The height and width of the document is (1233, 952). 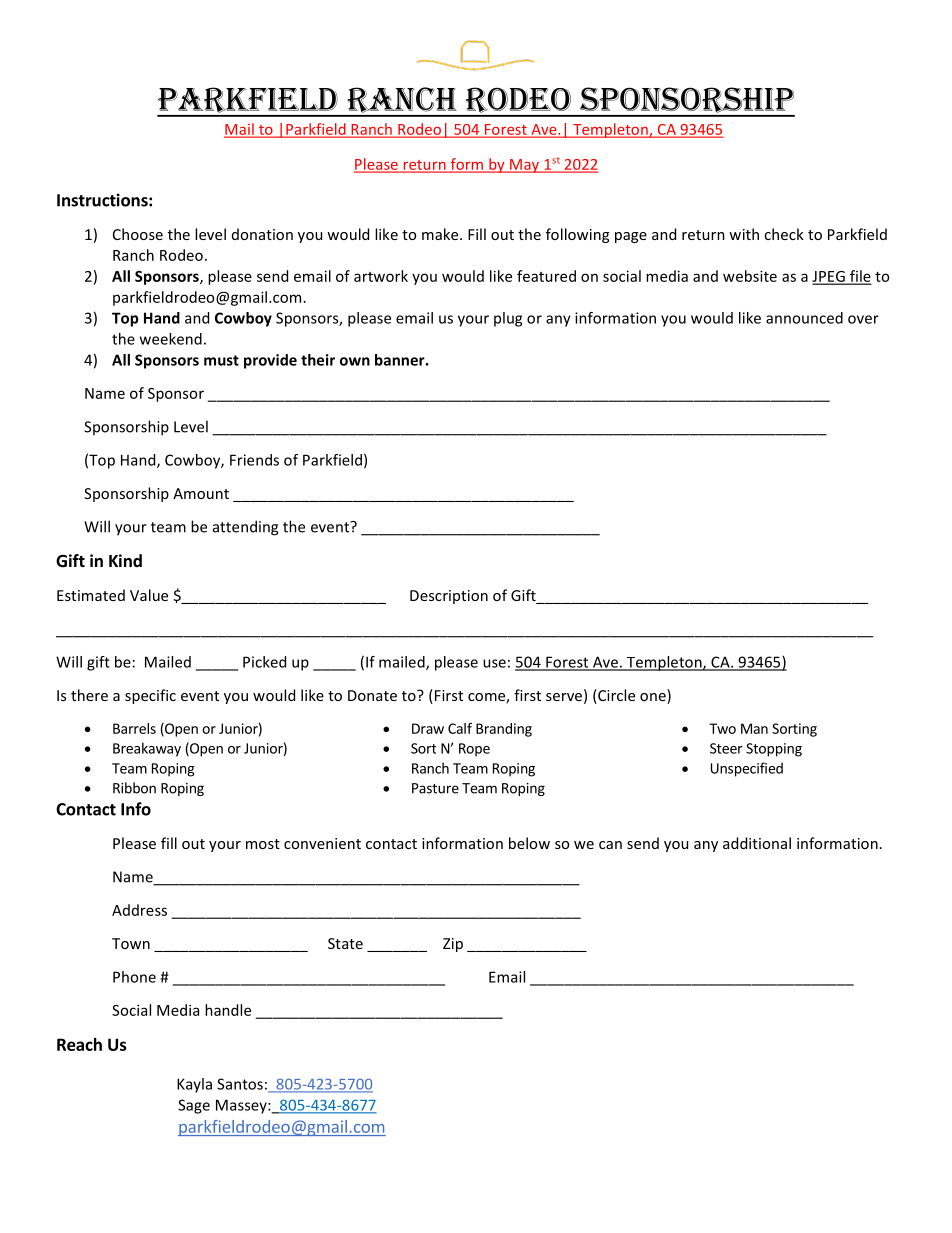 What do you see at coordinates (139, 910) in the document?
I see `Address` at bounding box center [139, 910].
